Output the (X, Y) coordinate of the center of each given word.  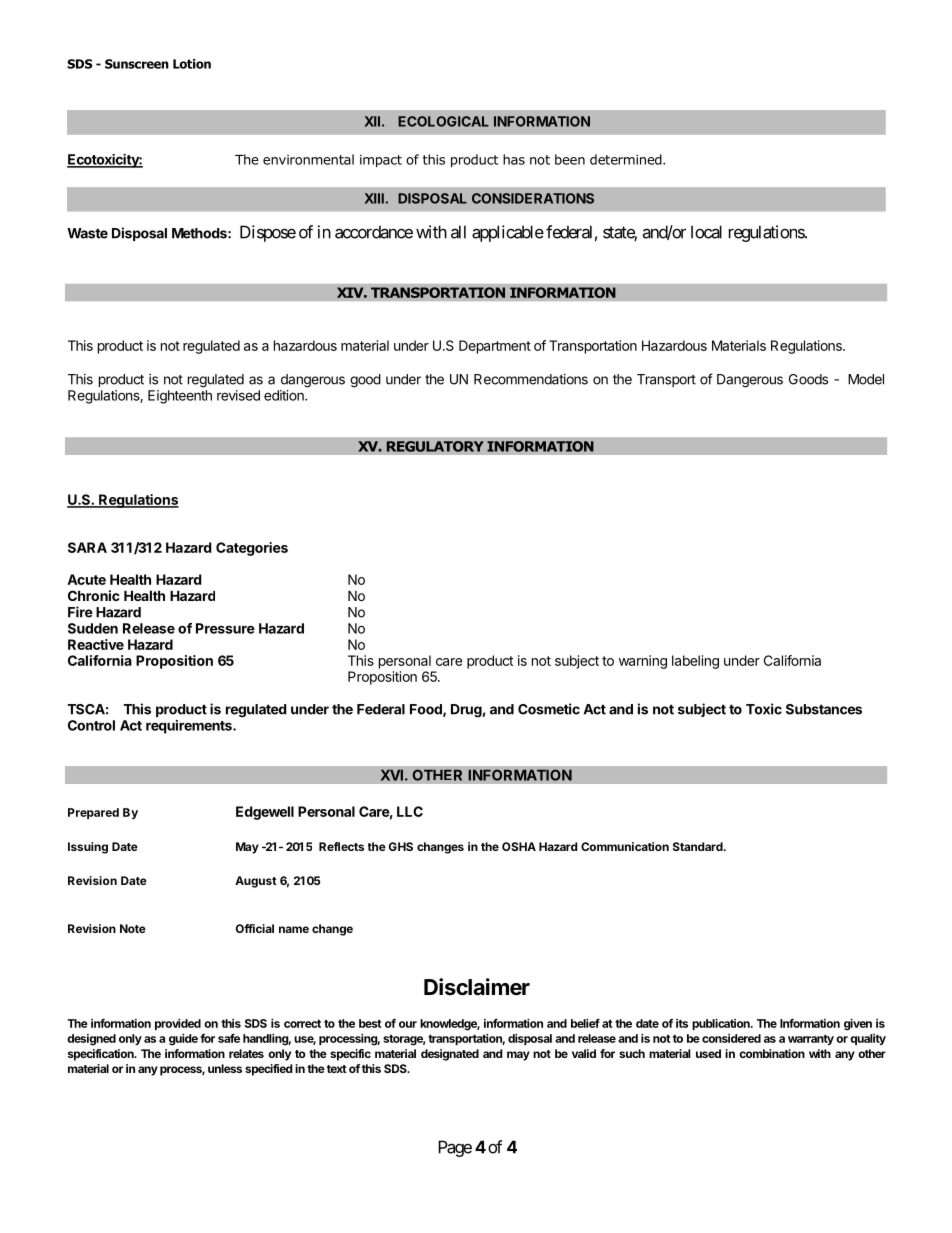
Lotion (192, 64)
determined (627, 159)
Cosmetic (549, 709)
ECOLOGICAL (443, 121)
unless (225, 1068)
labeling (695, 662)
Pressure (225, 628)
